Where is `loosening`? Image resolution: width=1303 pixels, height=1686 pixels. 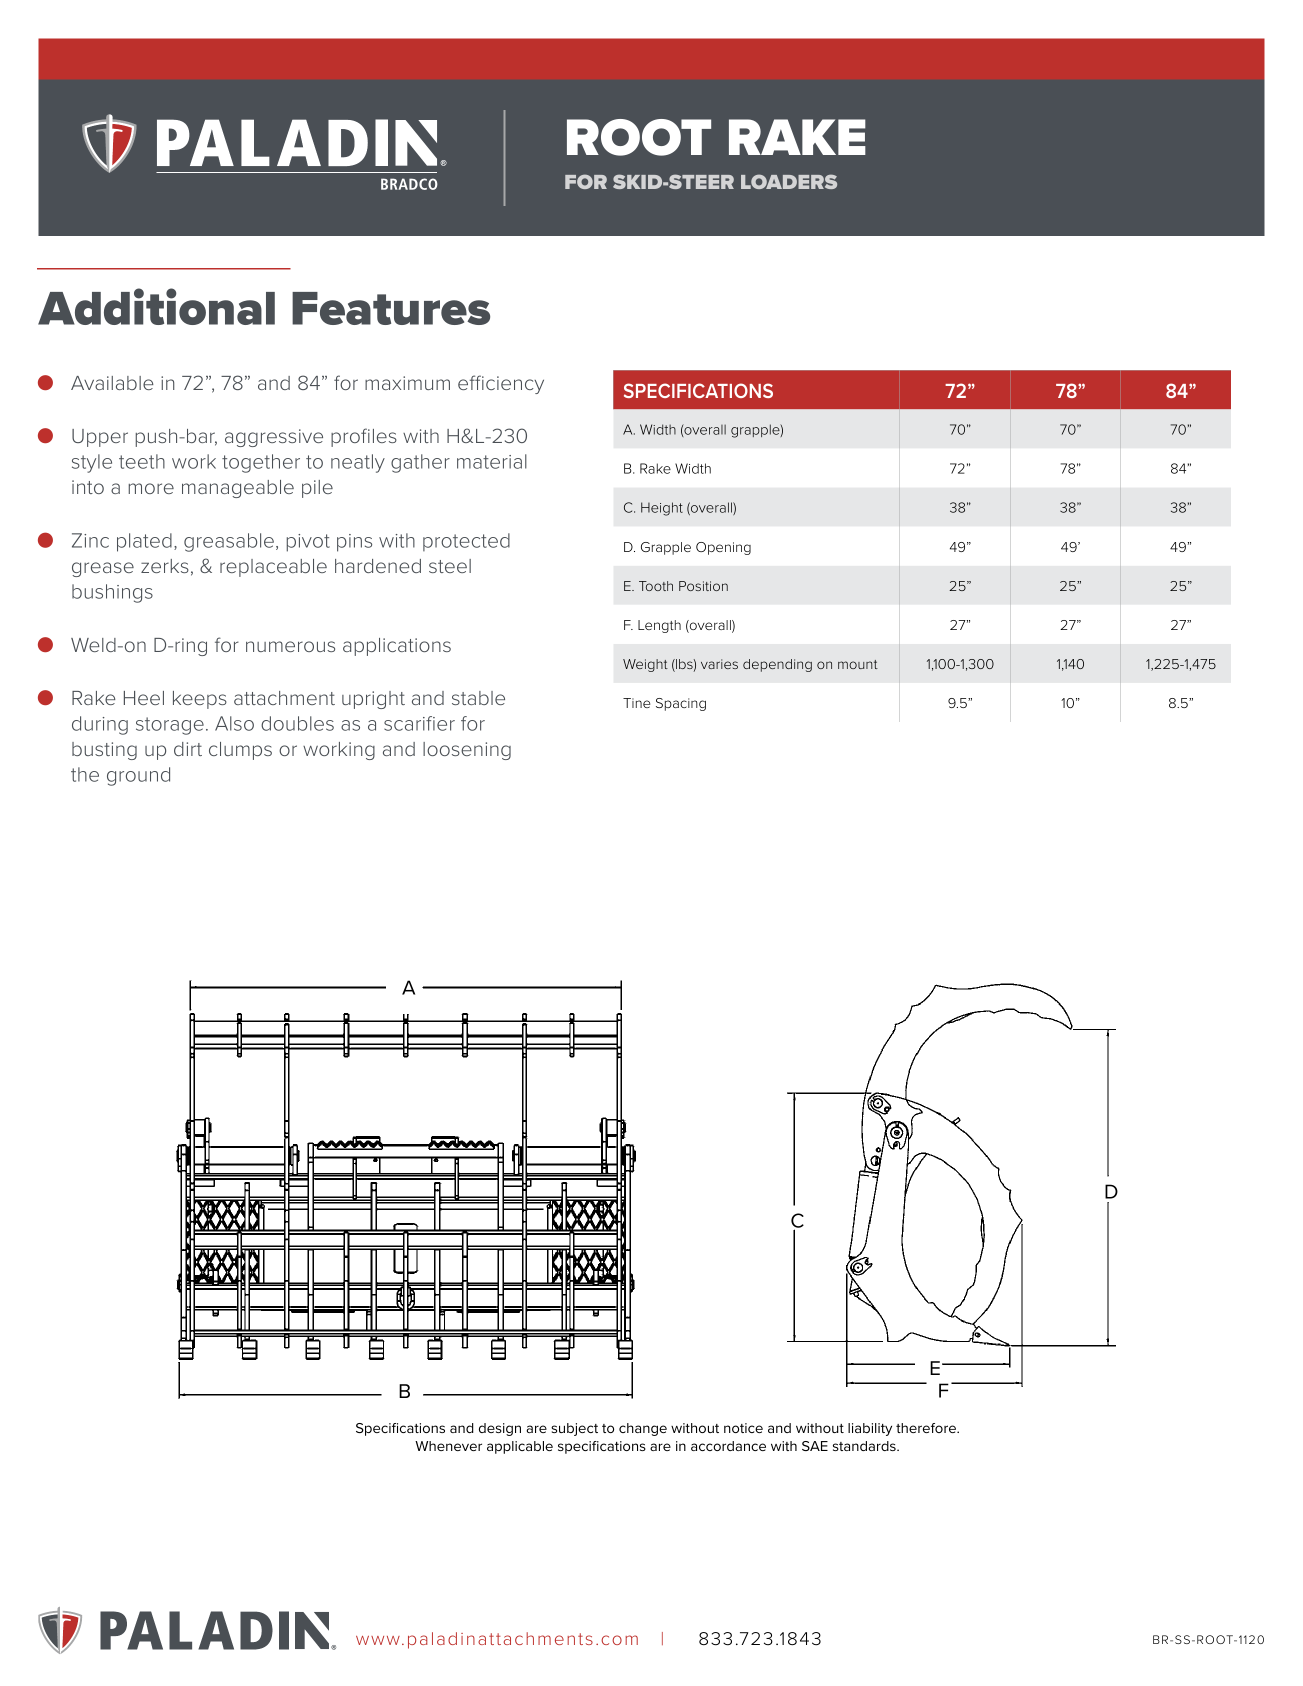 loosening is located at coordinates (467, 751).
